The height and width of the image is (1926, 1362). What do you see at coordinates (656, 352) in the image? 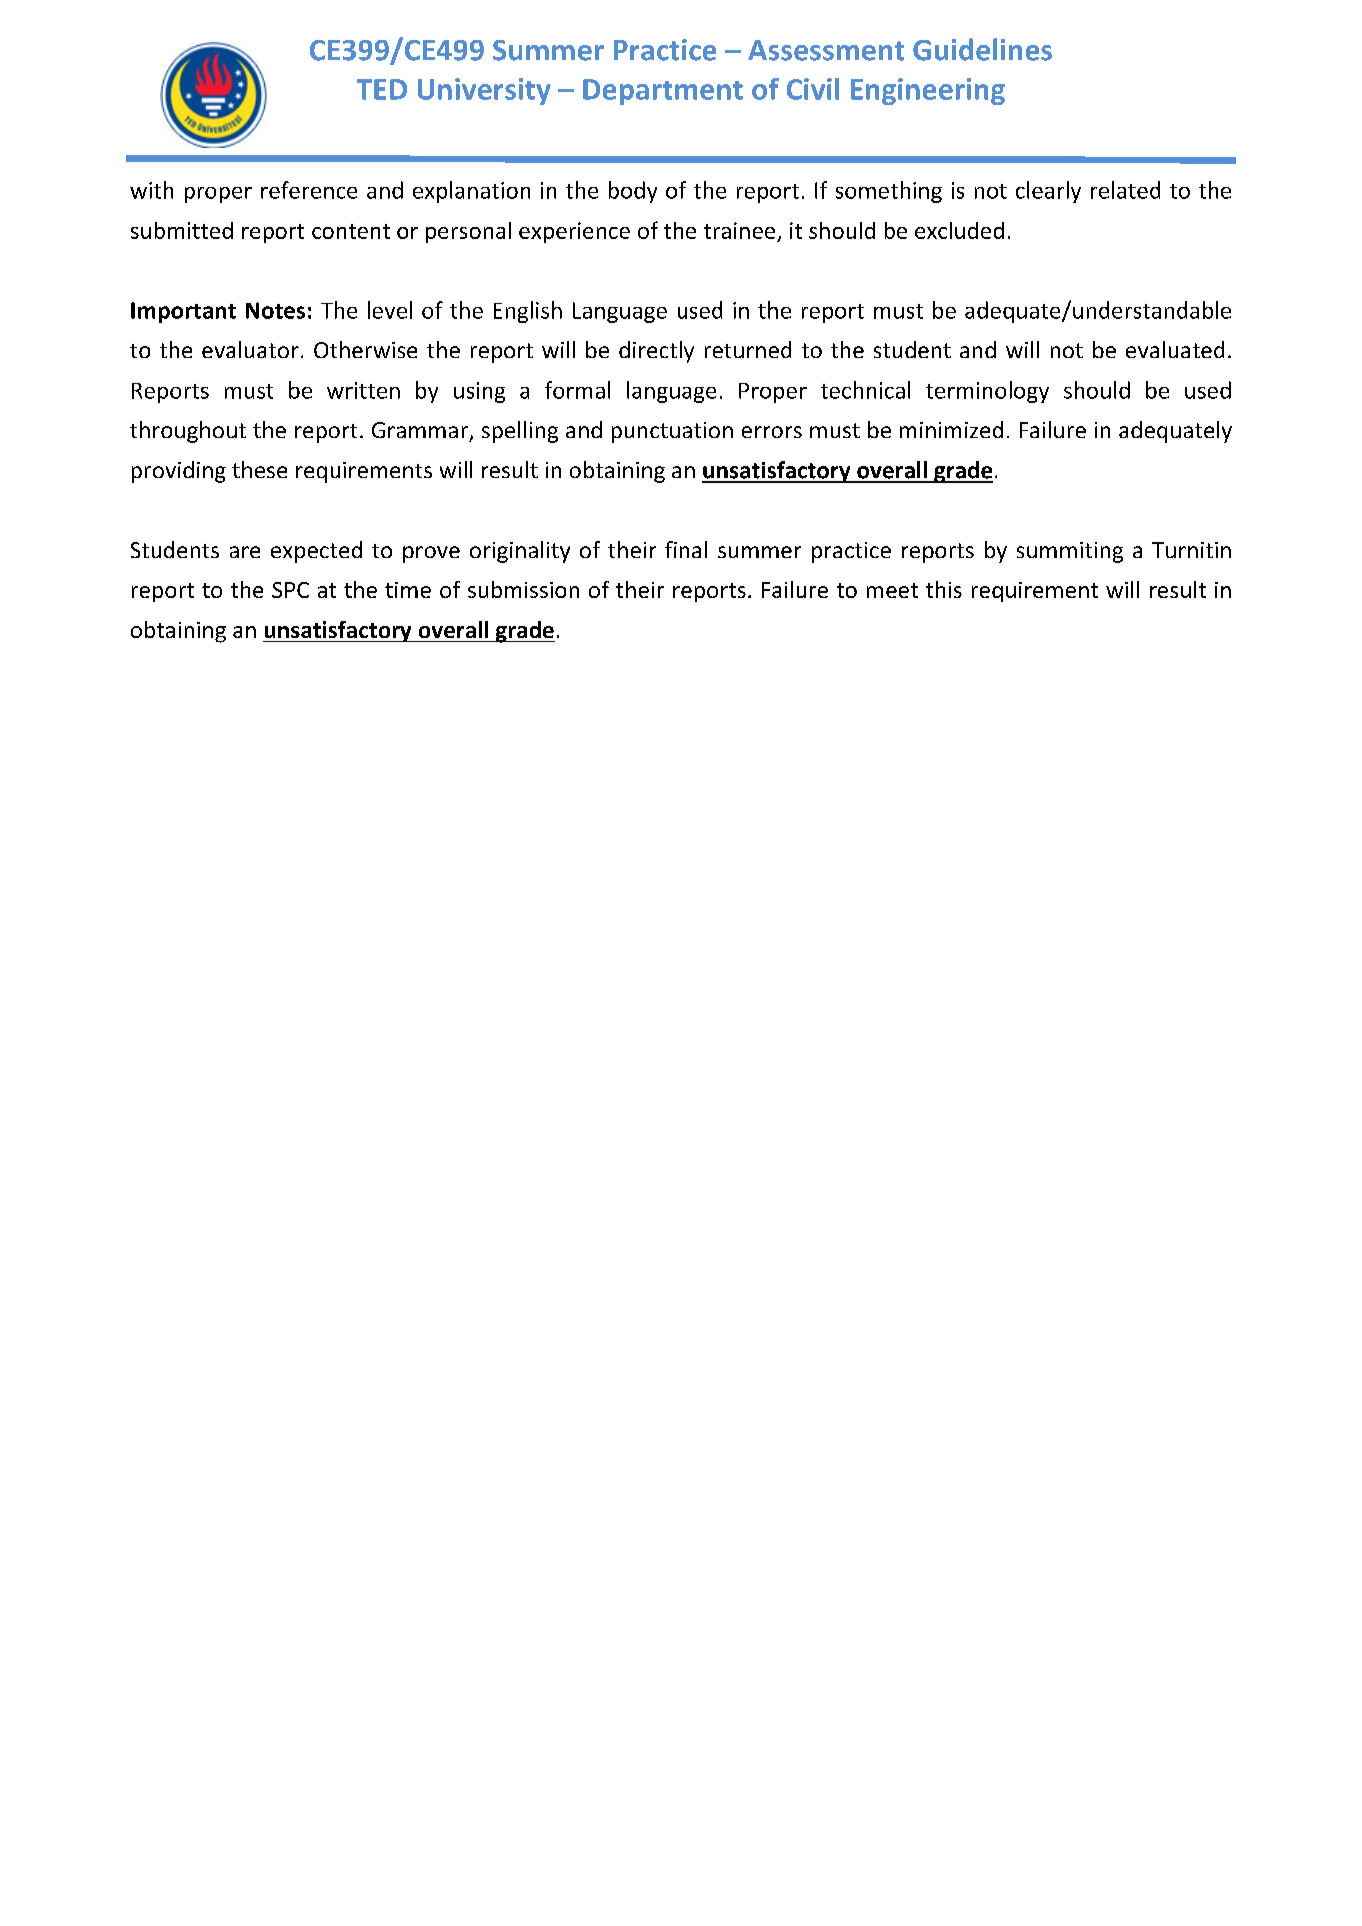
I see `directly` at bounding box center [656, 352].
